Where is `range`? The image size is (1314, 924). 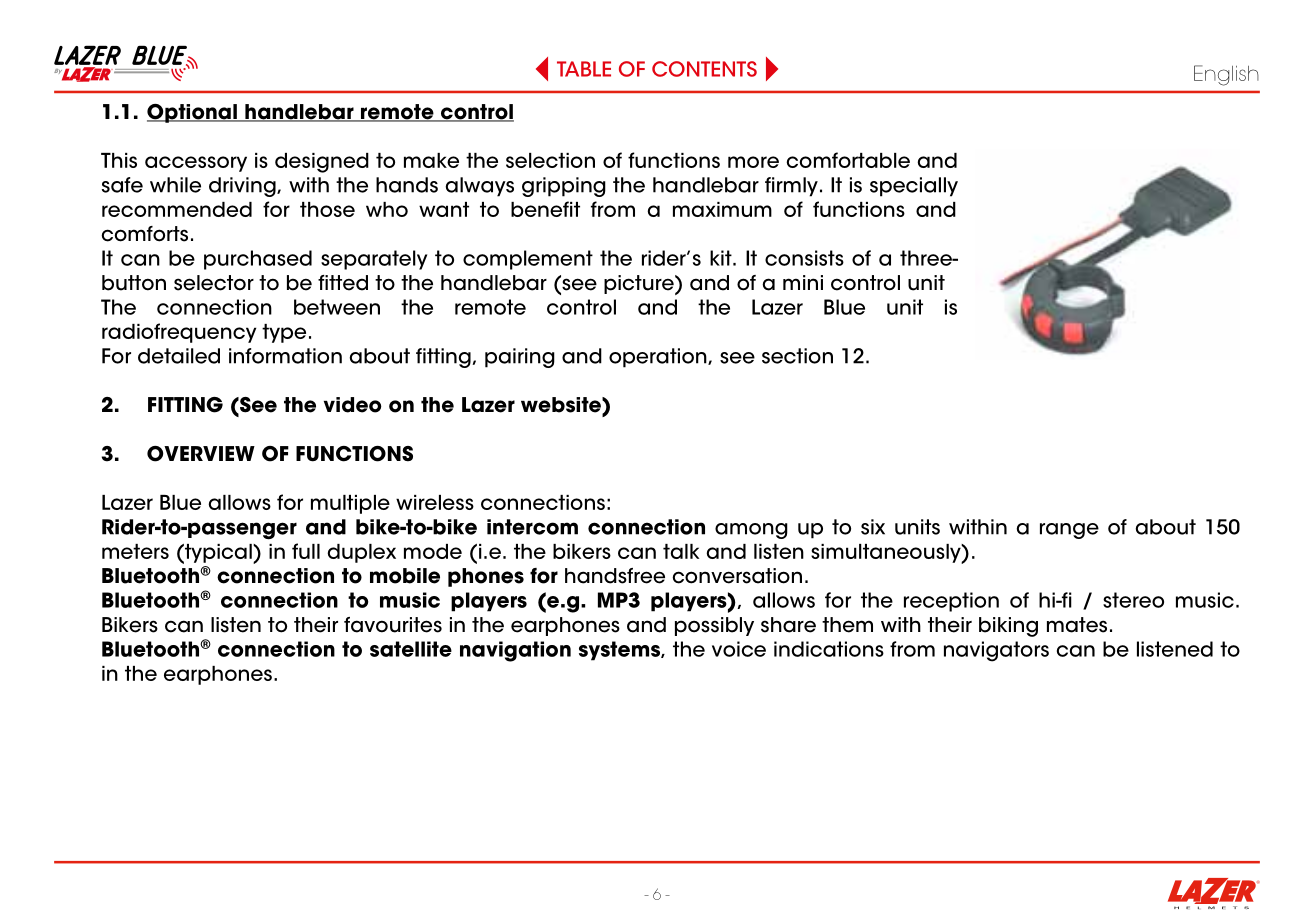 range is located at coordinates (1069, 531).
